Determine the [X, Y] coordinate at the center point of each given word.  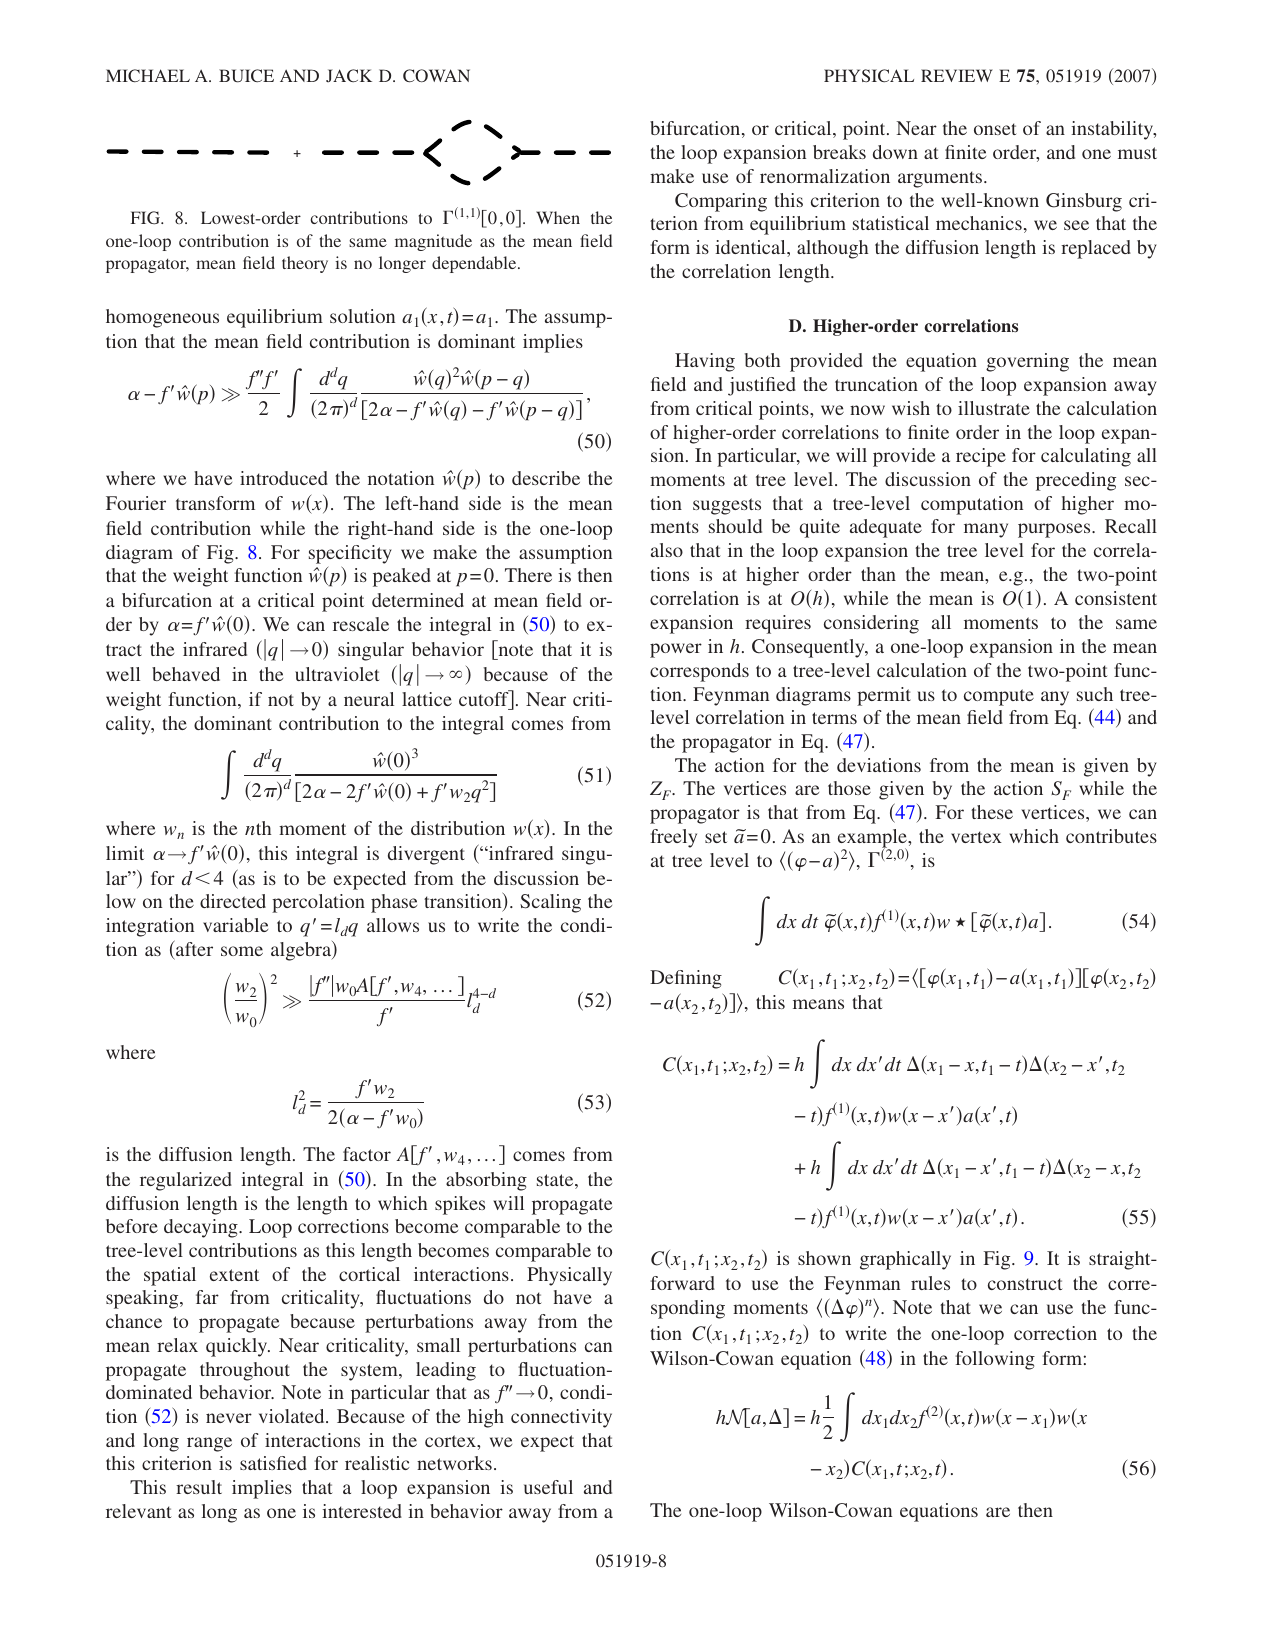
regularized [186, 1181]
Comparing [721, 202]
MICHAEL [148, 76]
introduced [284, 478]
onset [995, 129]
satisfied [273, 1463]
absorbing [486, 1181]
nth [258, 828]
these [992, 812]
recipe [981, 457]
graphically [905, 1260]
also [667, 550]
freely [674, 838]
